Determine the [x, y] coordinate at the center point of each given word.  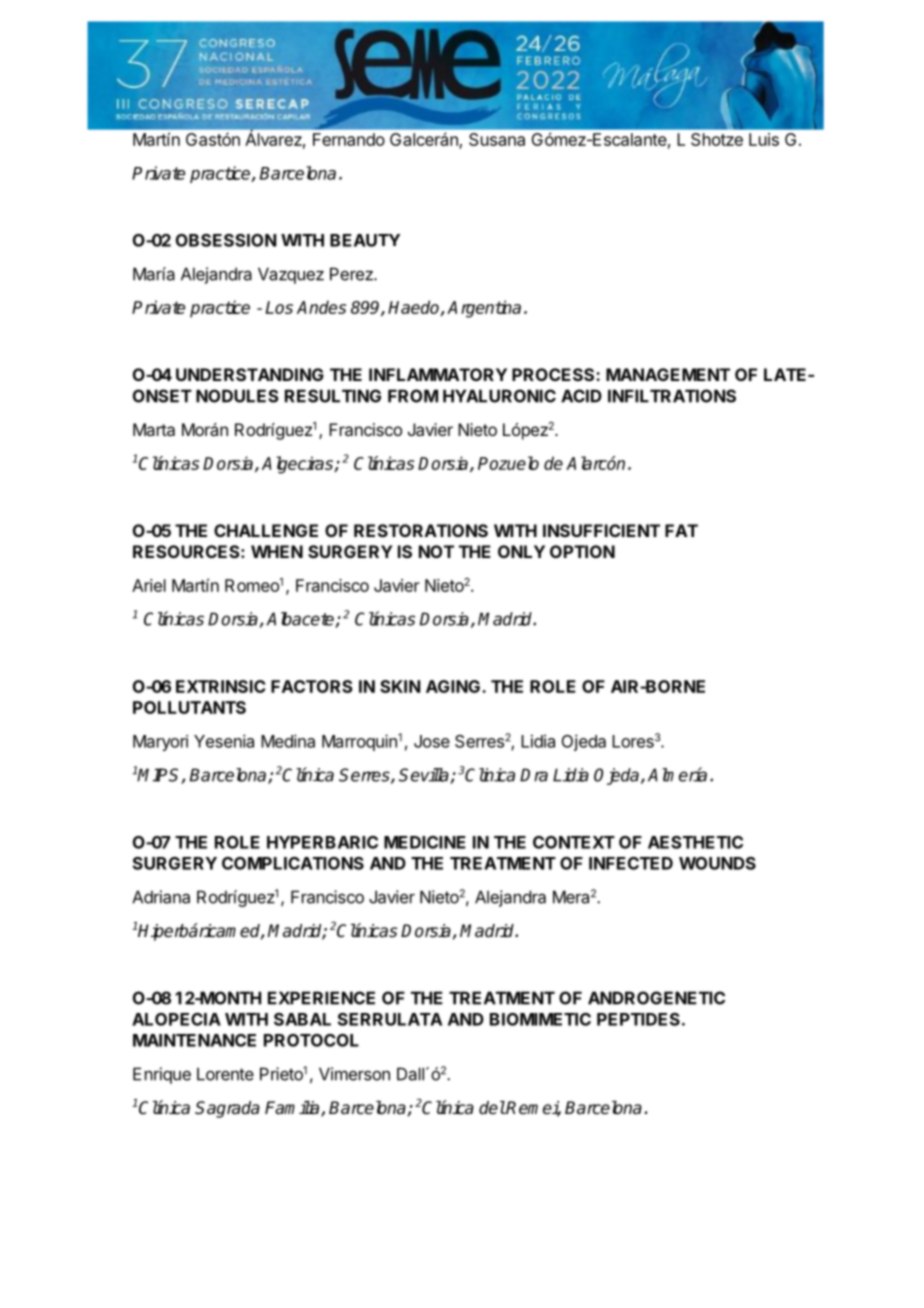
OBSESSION [226, 240]
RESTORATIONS [421, 530]
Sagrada [227, 1109]
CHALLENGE [266, 530]
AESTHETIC [695, 842]
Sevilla [425, 776]
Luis [764, 139]
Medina [288, 741]
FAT [681, 530]
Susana [497, 139]
